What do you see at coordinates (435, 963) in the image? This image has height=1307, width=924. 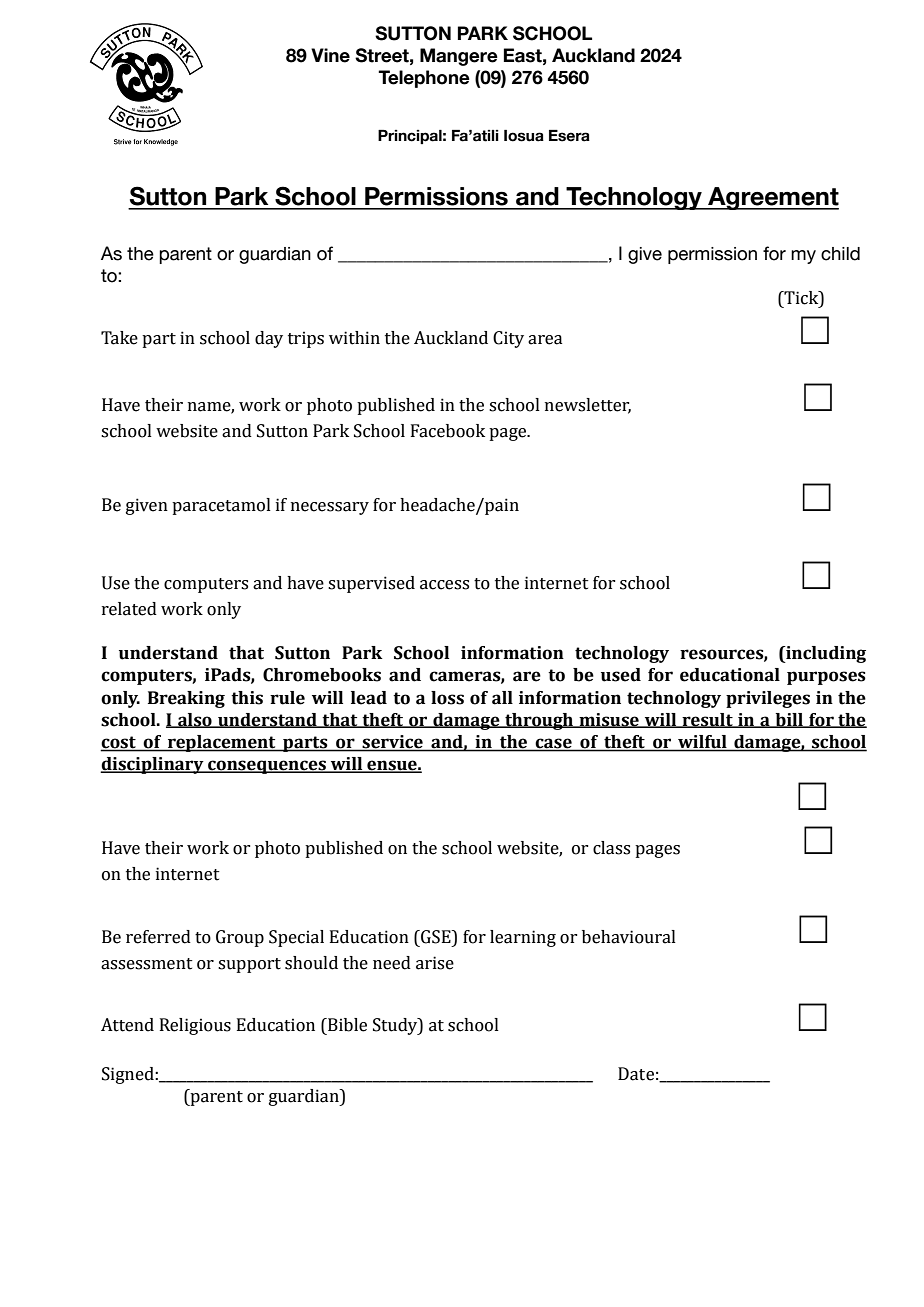 I see `arise` at bounding box center [435, 963].
